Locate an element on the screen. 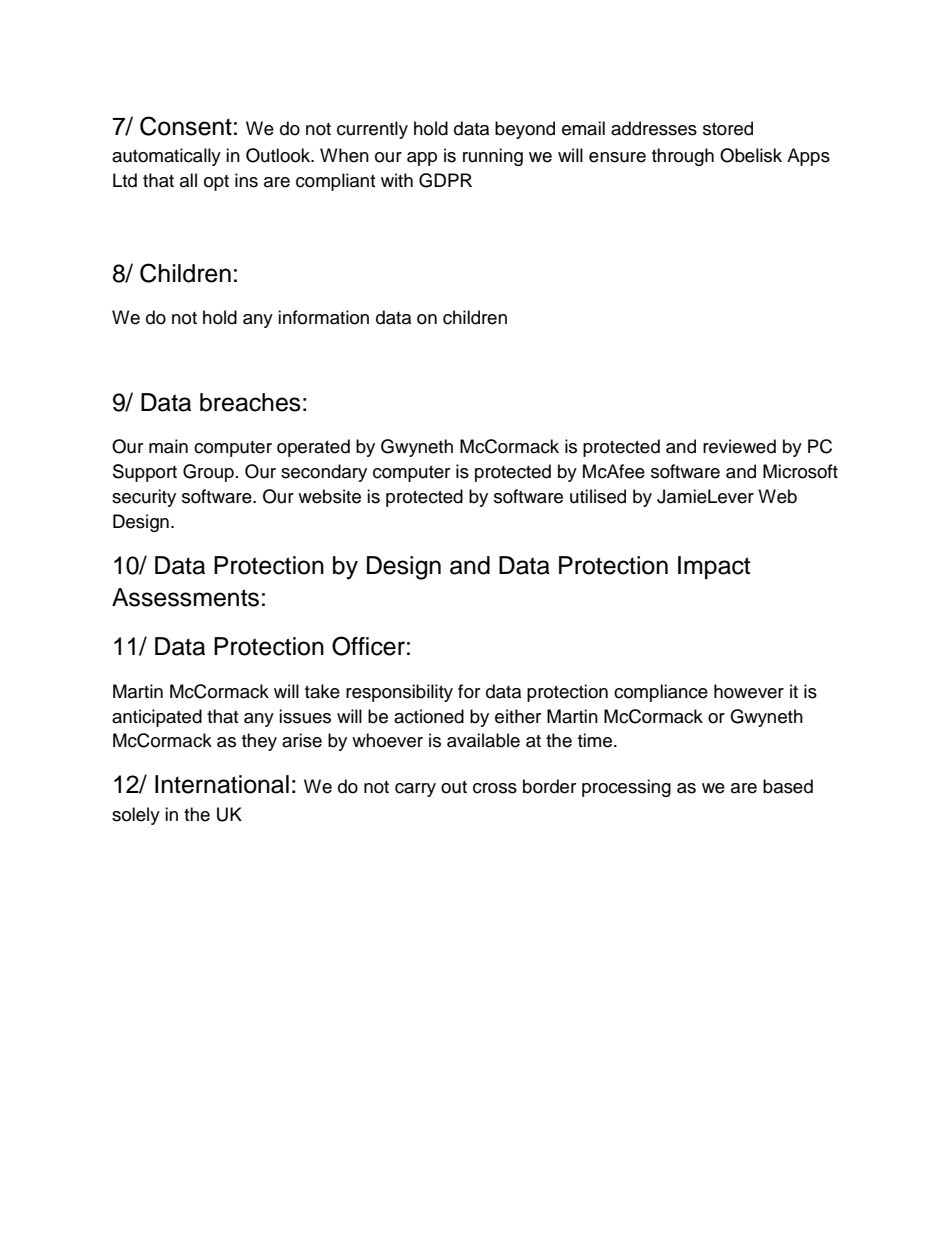  however is located at coordinates (749, 691).
